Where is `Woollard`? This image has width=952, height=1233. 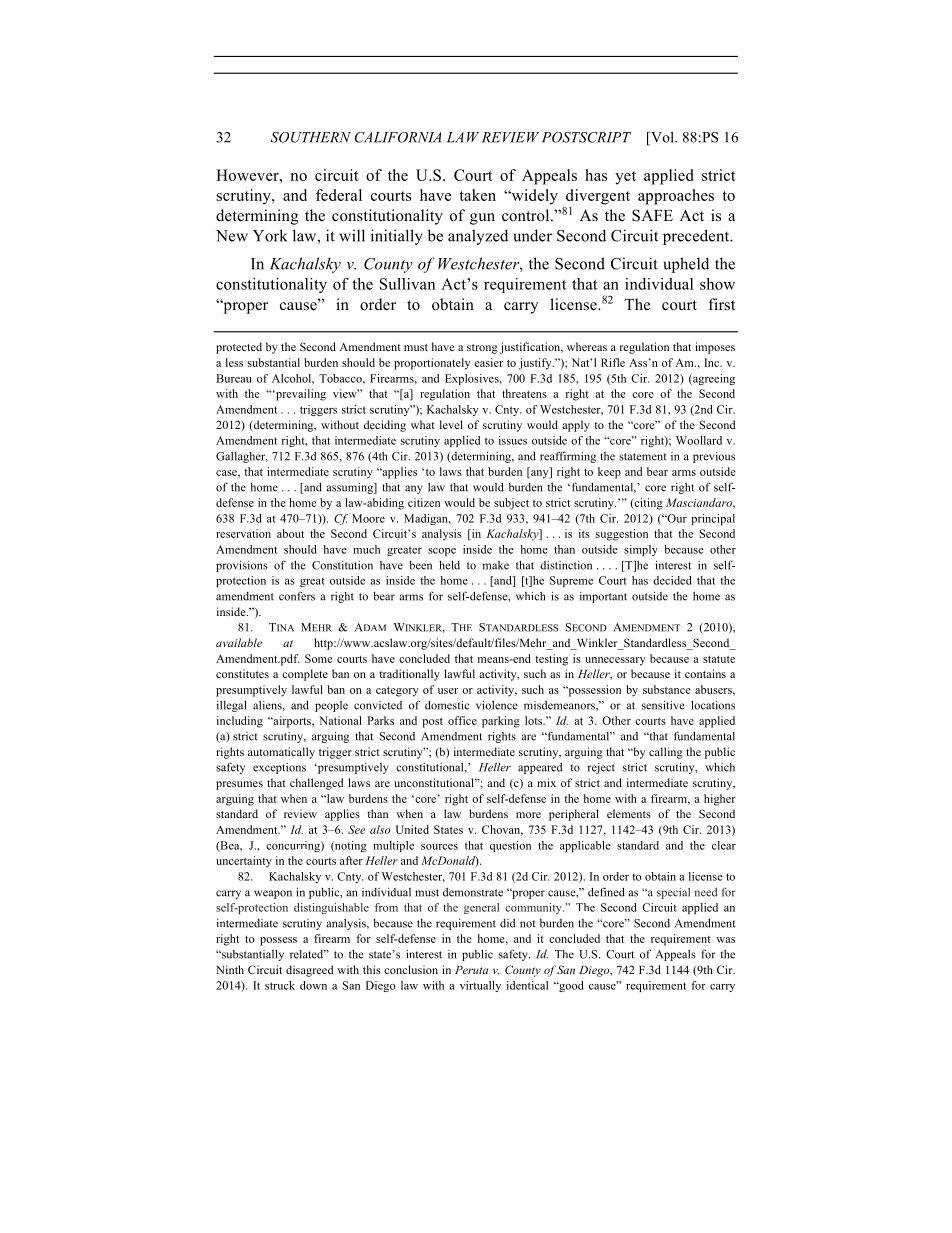
Woollard is located at coordinates (699, 440).
